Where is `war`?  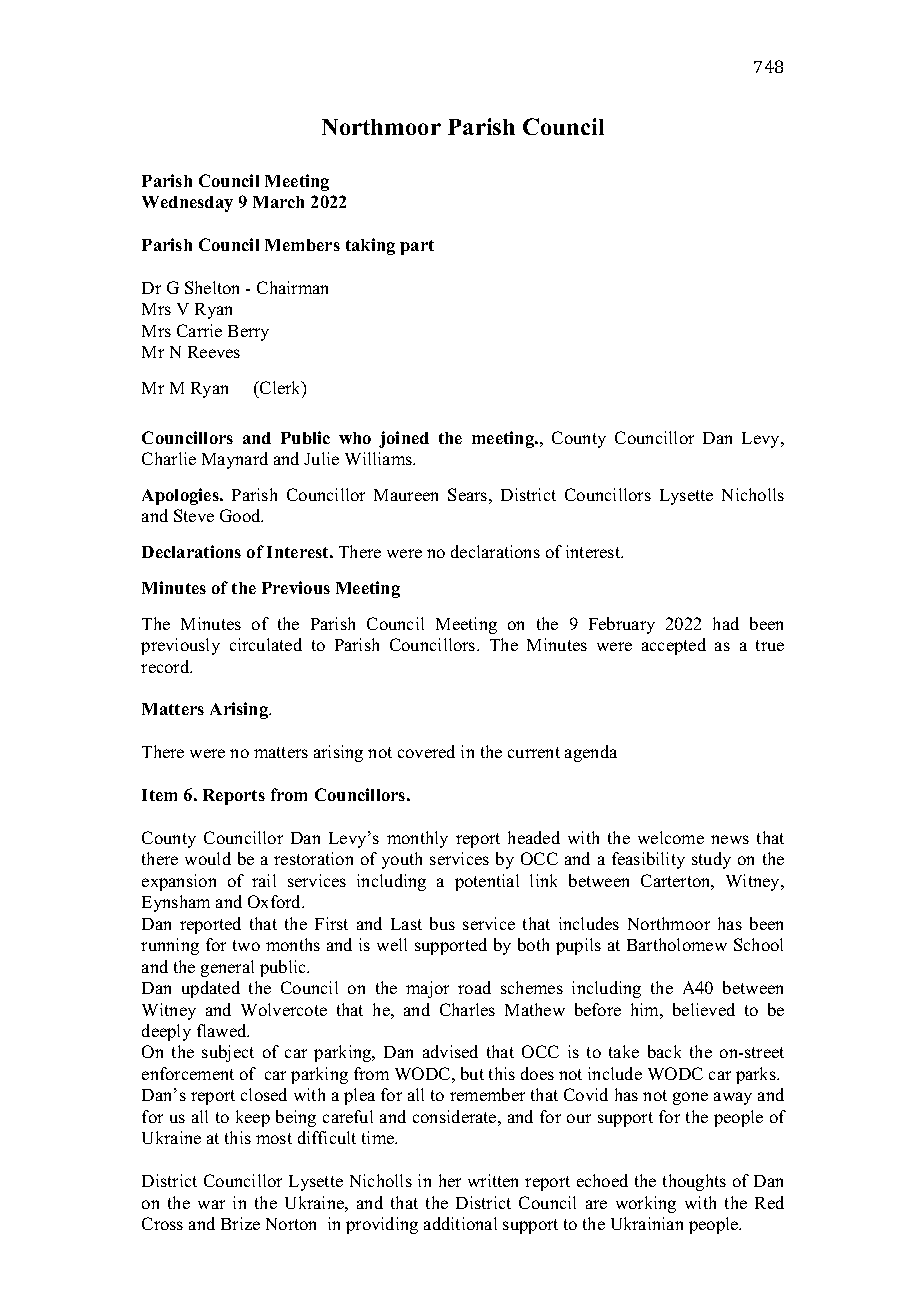 war is located at coordinates (211, 1204).
